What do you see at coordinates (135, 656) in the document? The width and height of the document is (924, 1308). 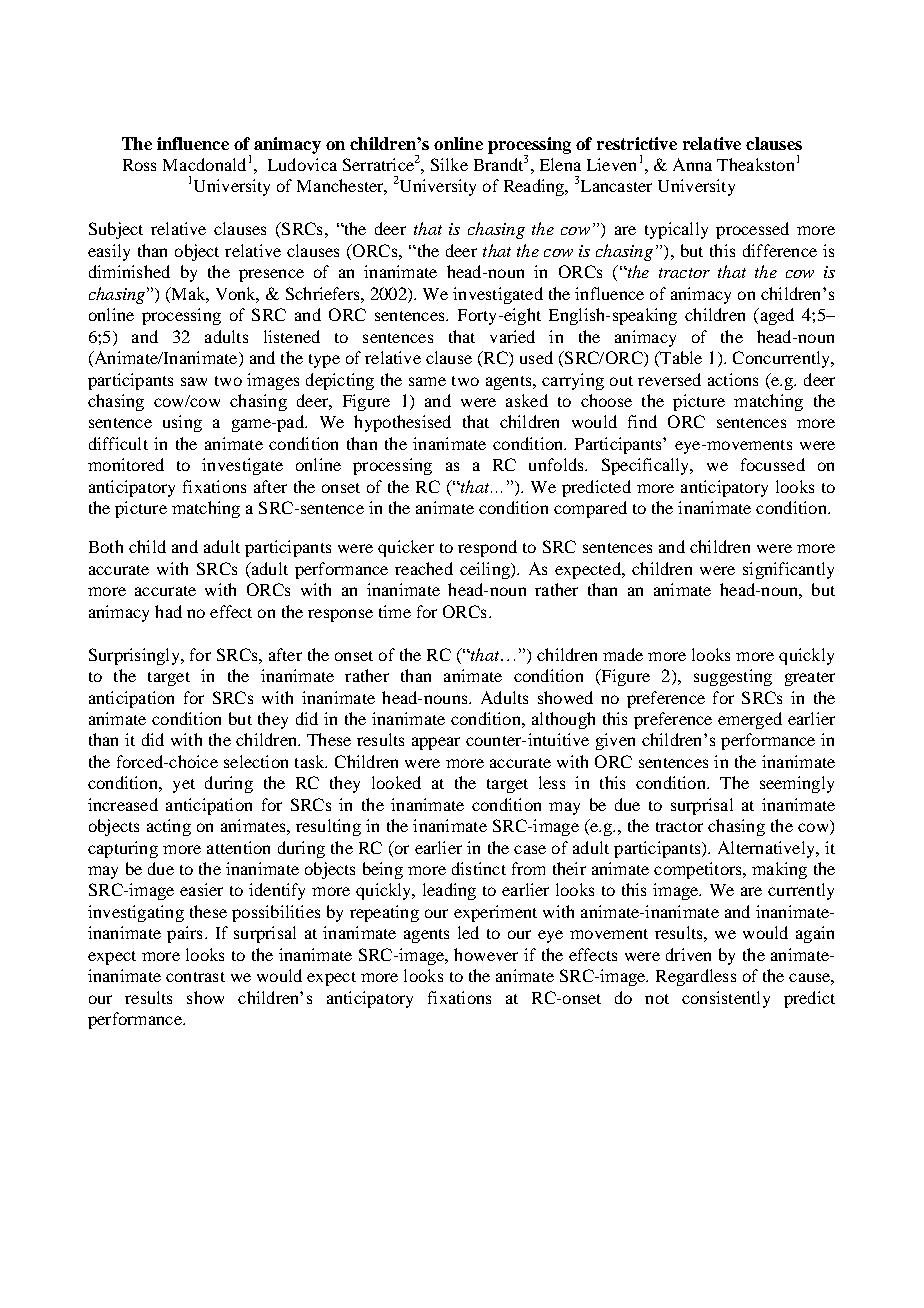 I see `Surprisingly` at bounding box center [135, 656].
